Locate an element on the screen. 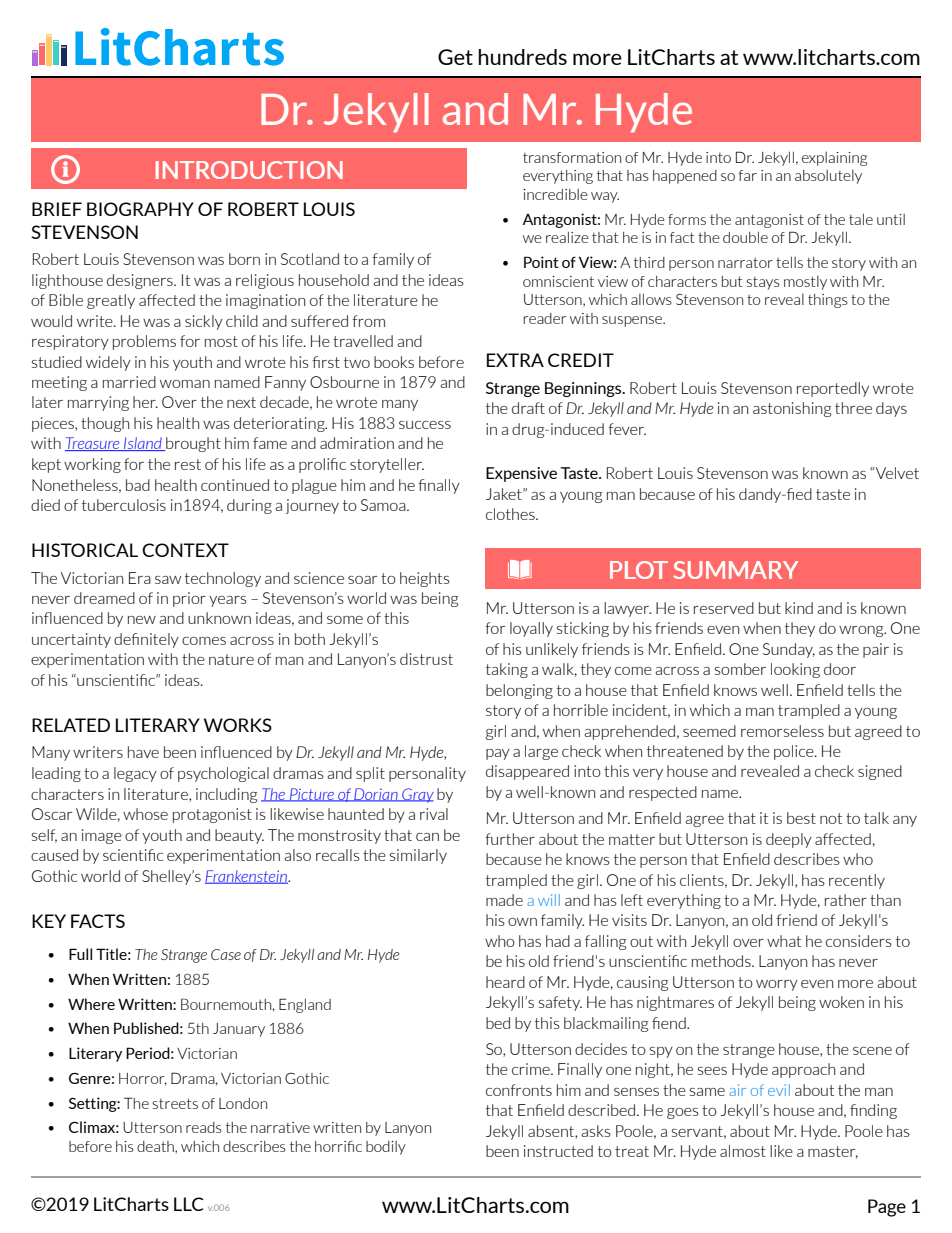 This screenshot has width=952, height=1233. best is located at coordinates (801, 818).
